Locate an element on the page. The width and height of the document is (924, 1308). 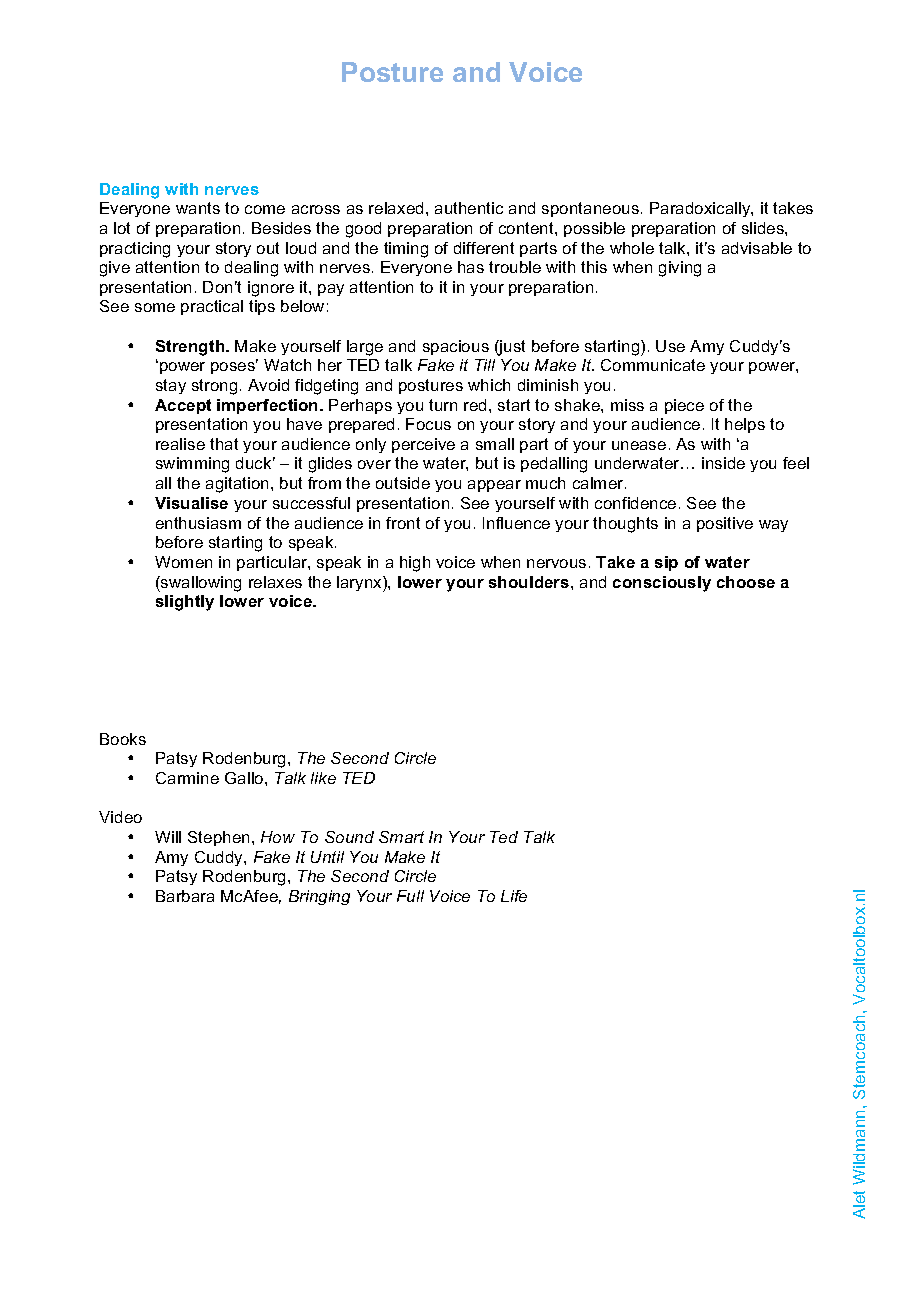
advisable is located at coordinates (757, 248).
